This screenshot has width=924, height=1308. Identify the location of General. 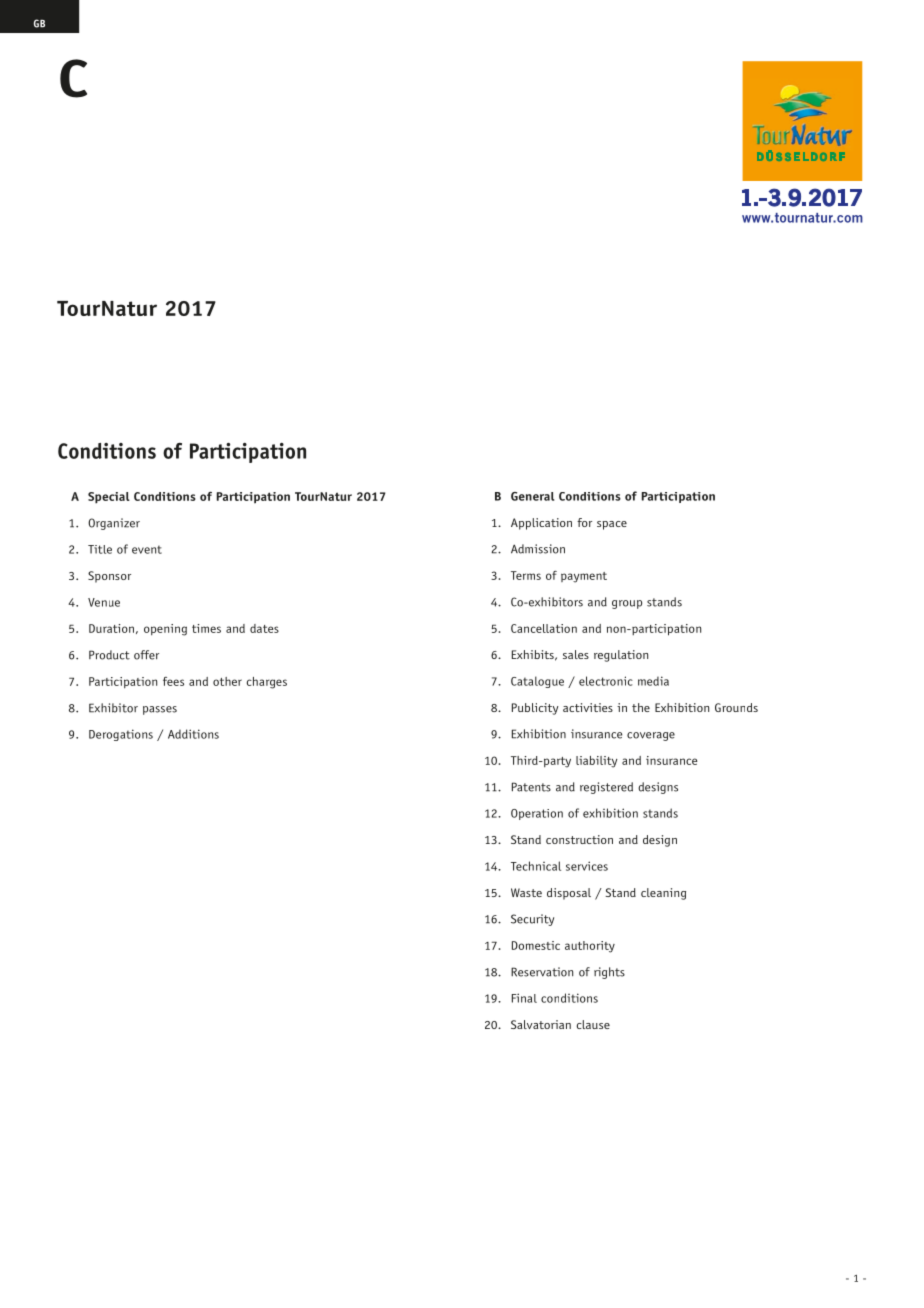
(532, 496).
